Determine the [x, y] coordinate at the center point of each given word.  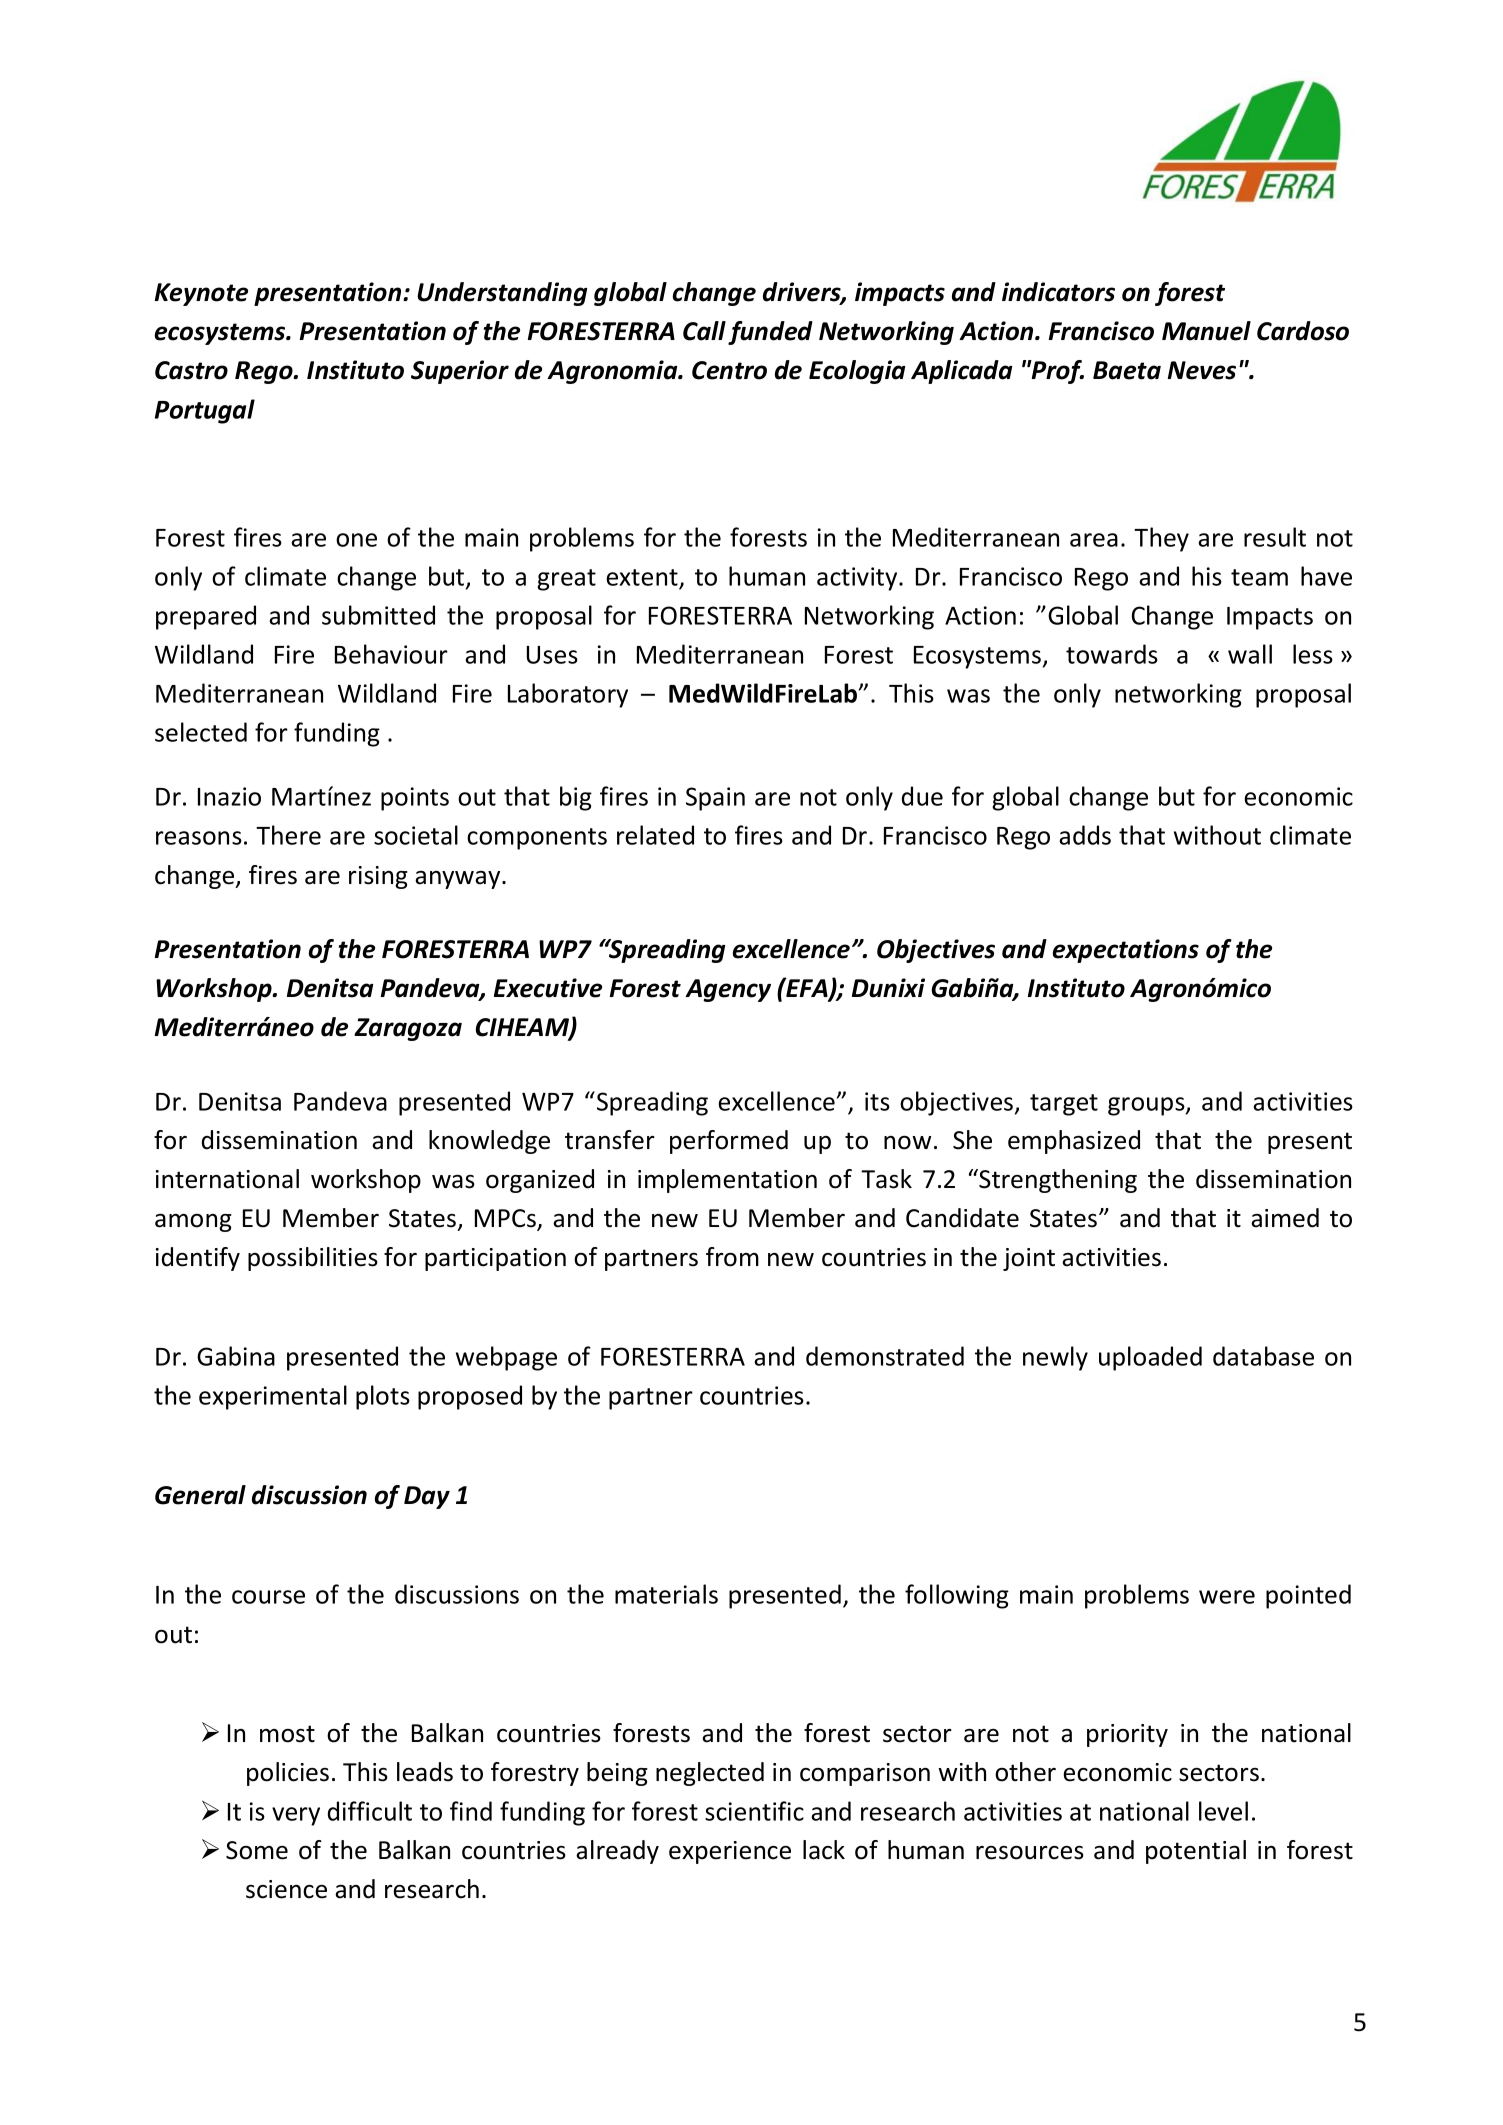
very [296, 1816]
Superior [460, 372]
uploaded [1150, 1358]
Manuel [1206, 331]
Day [427, 1497]
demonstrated [885, 1356]
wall [1250, 654]
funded [770, 333]
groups [1147, 1106]
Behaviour [391, 654]
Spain [715, 799]
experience [730, 1852]
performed [729, 1142]
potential [1196, 1852]
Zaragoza [408, 1029]
